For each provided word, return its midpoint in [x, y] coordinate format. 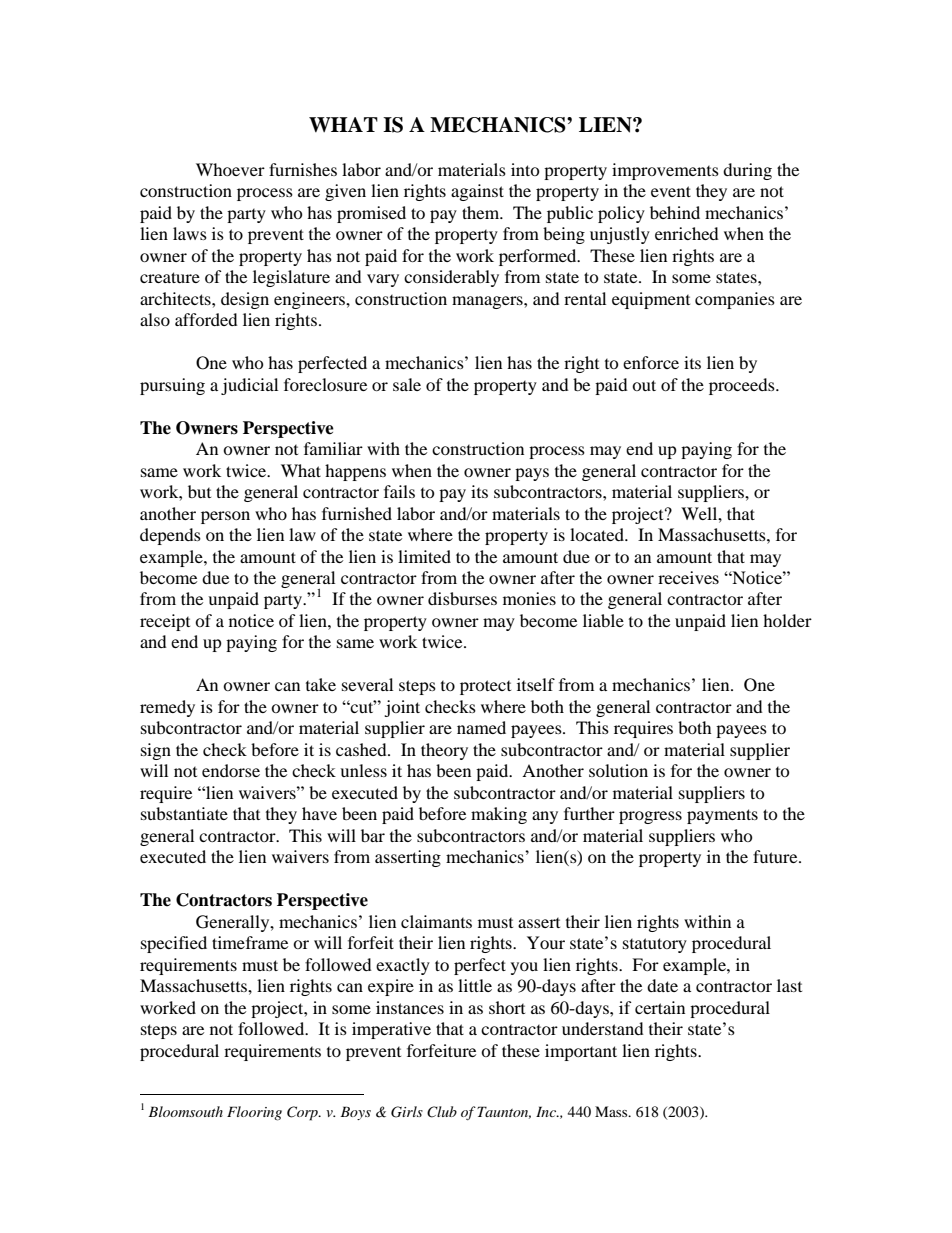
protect [485, 687]
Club [442, 1112]
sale [407, 384]
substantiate [184, 813]
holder [787, 620]
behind [675, 212]
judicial [249, 386]
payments [722, 816]
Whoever [230, 169]
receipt [165, 622]
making [499, 815]
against [477, 192]
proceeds [743, 386]
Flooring [254, 1113]
